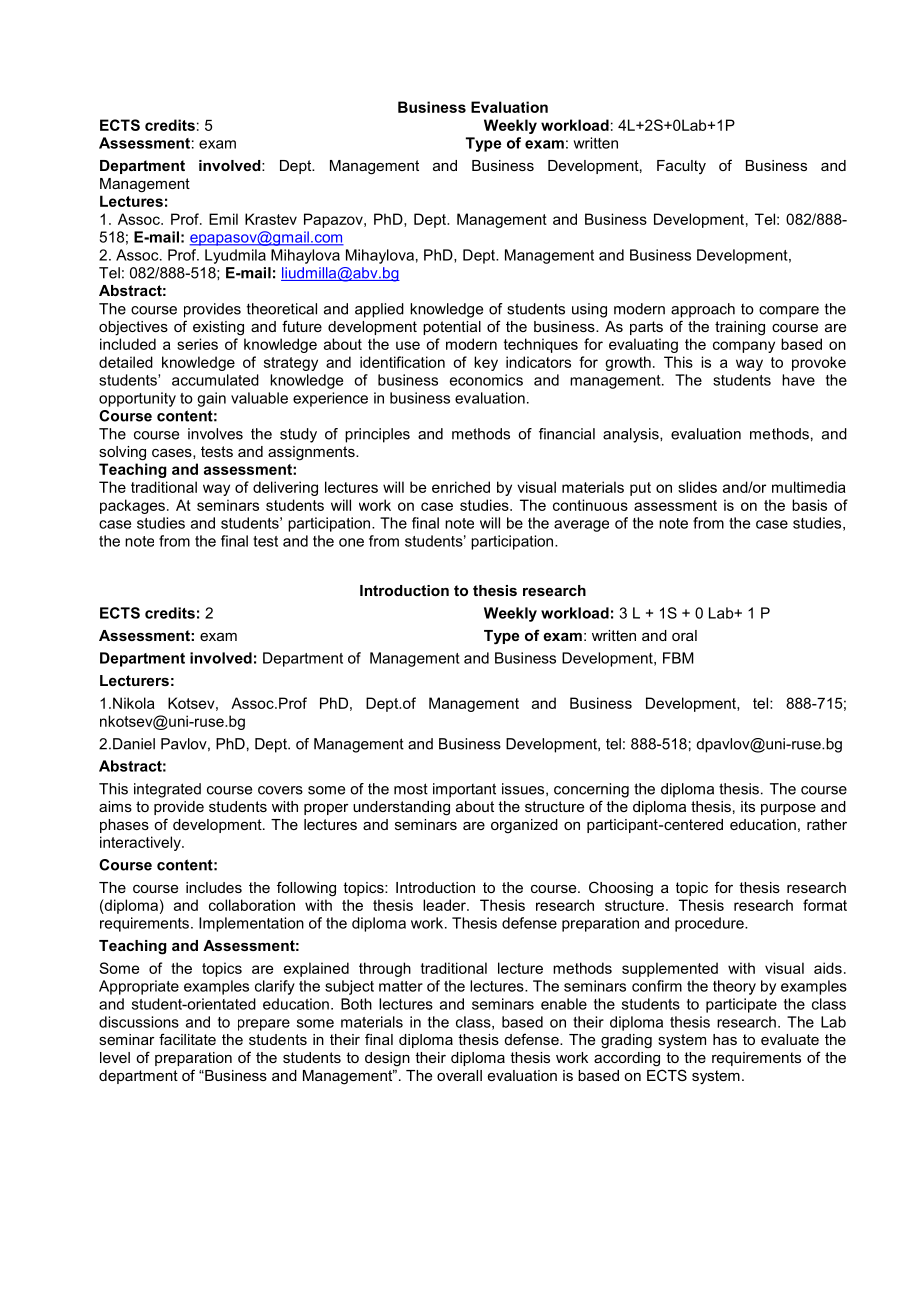  What do you see at coordinates (788, 809) in the screenshot?
I see `purpose` at bounding box center [788, 809].
